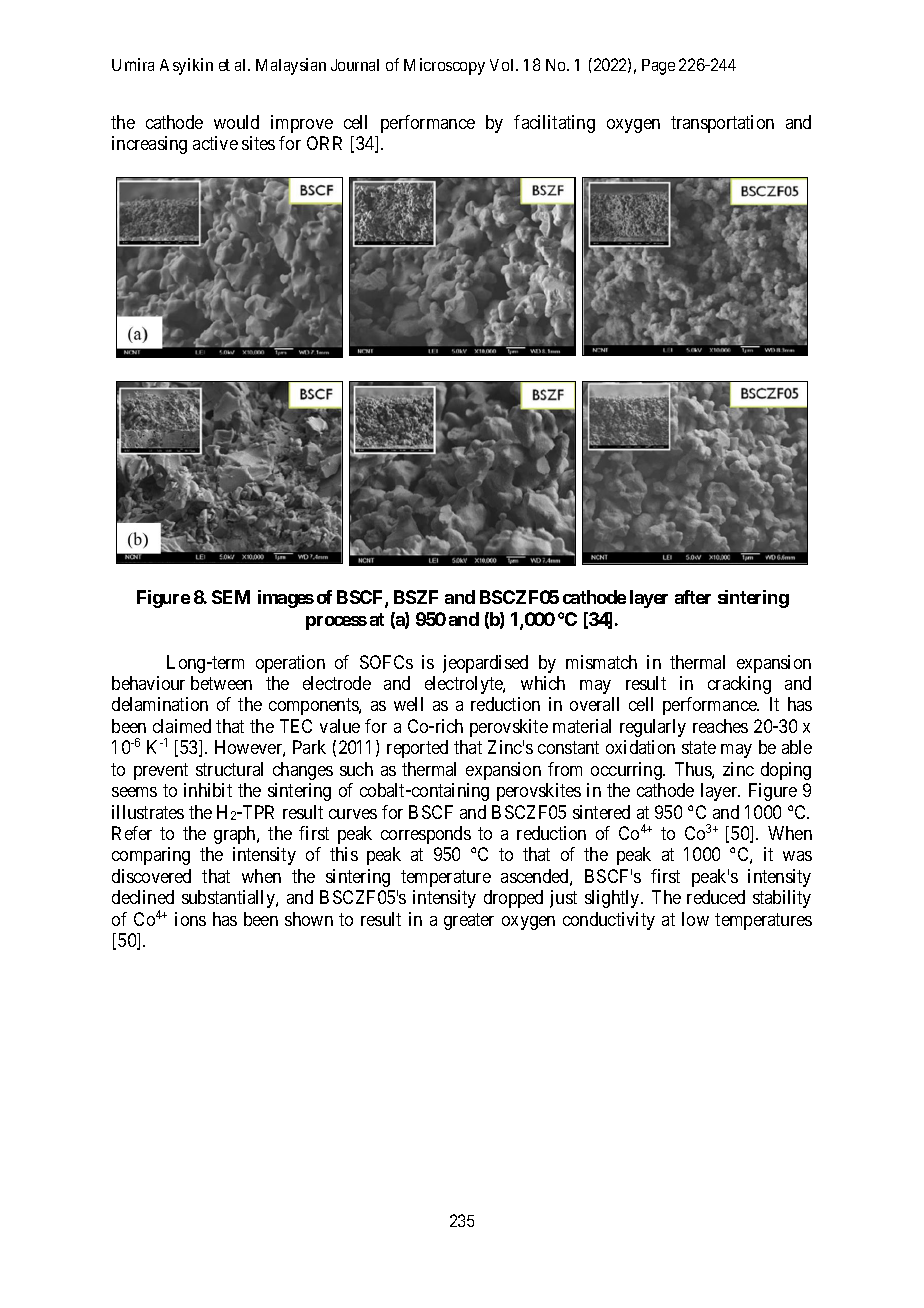 The image size is (924, 1308). I want to click on after, so click(693, 597).
